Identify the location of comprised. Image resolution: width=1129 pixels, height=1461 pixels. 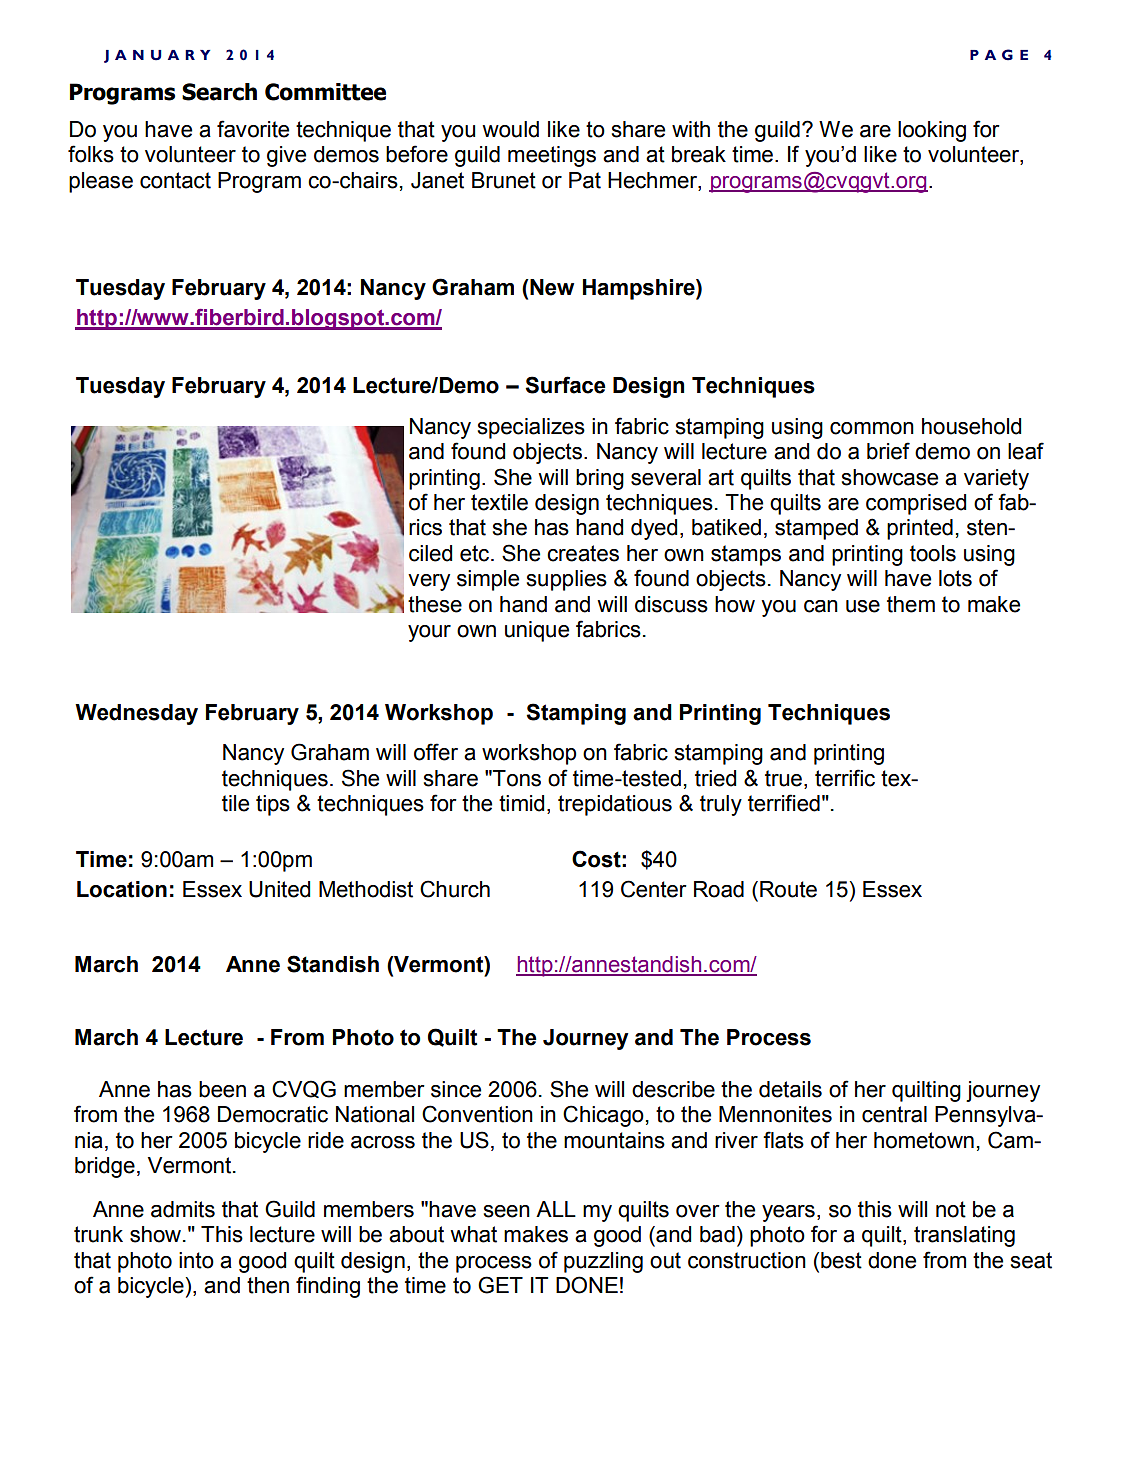
(916, 504).
